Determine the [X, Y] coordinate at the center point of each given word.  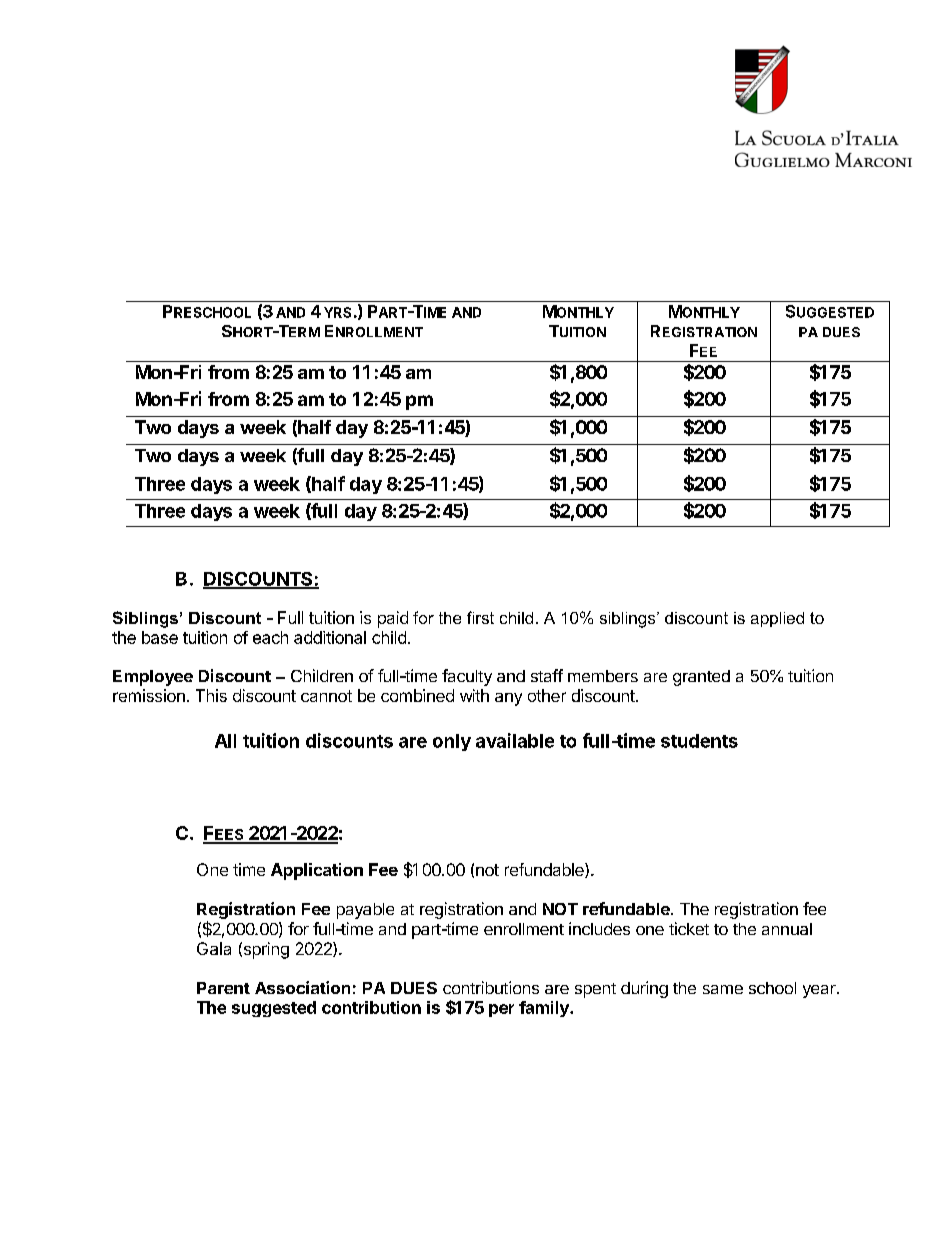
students [699, 741]
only [452, 742]
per [501, 1010]
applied [777, 619]
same [723, 989]
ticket [689, 928]
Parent [223, 988]
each [270, 637]
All [225, 741]
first [480, 617]
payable [365, 911]
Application [317, 871]
